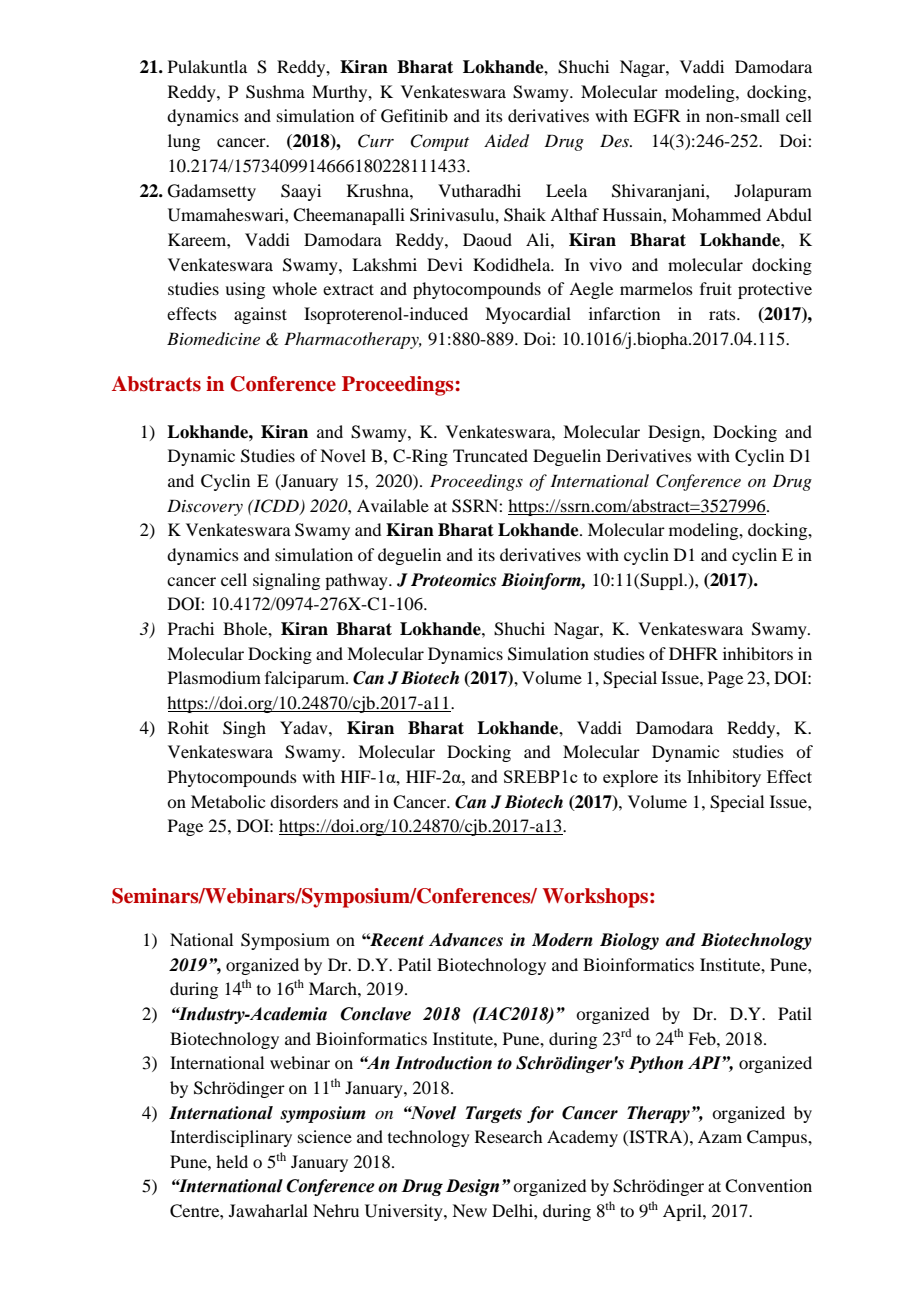  I want to click on Metabolic, so click(228, 801).
